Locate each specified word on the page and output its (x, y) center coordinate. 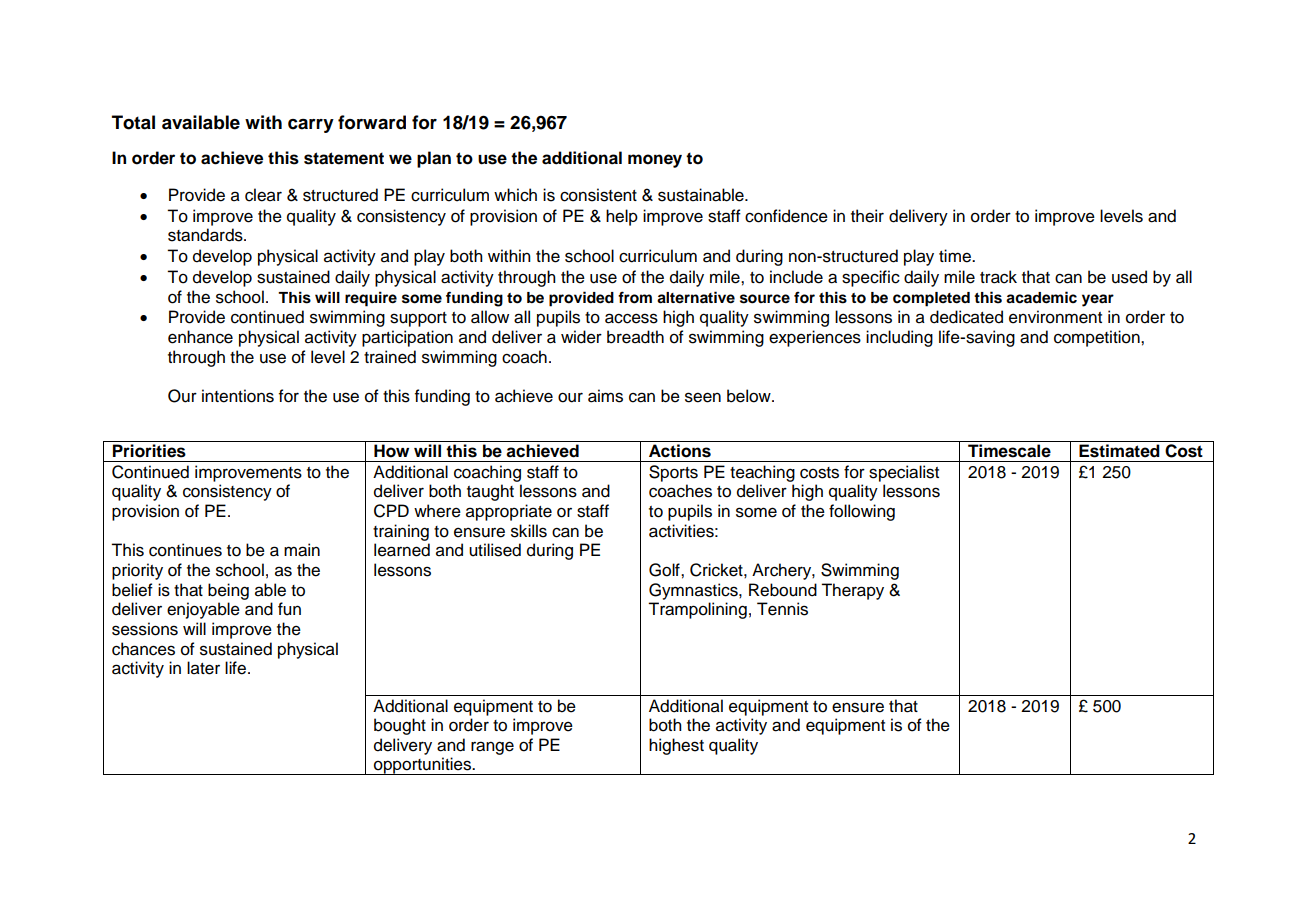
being (228, 591)
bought (400, 726)
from (635, 297)
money (655, 161)
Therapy (852, 591)
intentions (238, 396)
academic (1041, 297)
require (371, 299)
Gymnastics (694, 591)
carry (311, 126)
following (862, 512)
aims (605, 396)
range (492, 748)
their (867, 216)
